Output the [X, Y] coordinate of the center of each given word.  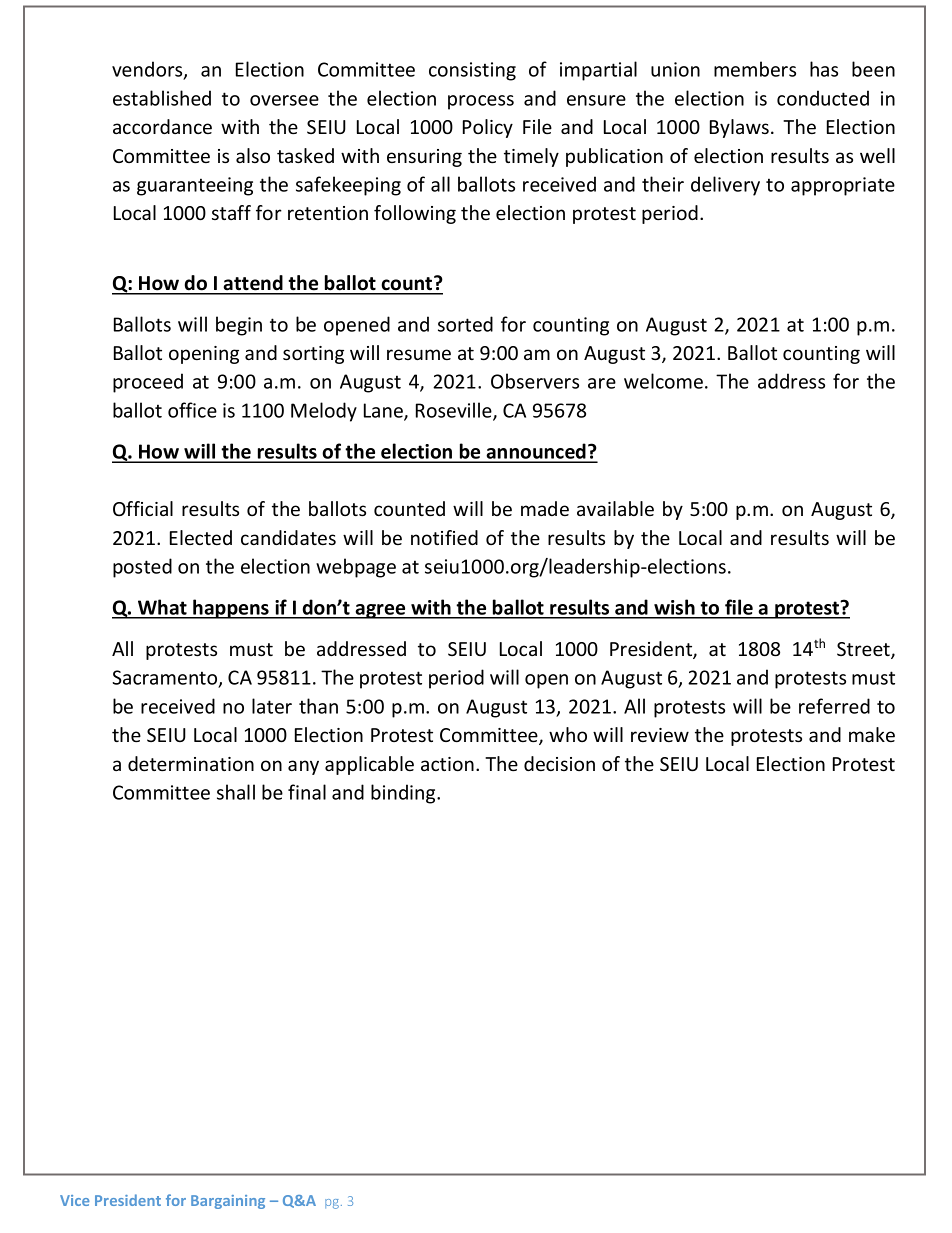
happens [231, 609]
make [872, 734]
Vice [74, 1200]
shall [236, 792]
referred [834, 706]
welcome [663, 381]
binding [404, 794]
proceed [148, 383]
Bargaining [228, 1202]
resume [419, 354]
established [162, 98]
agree [381, 611]
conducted [823, 98]
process [481, 102]
